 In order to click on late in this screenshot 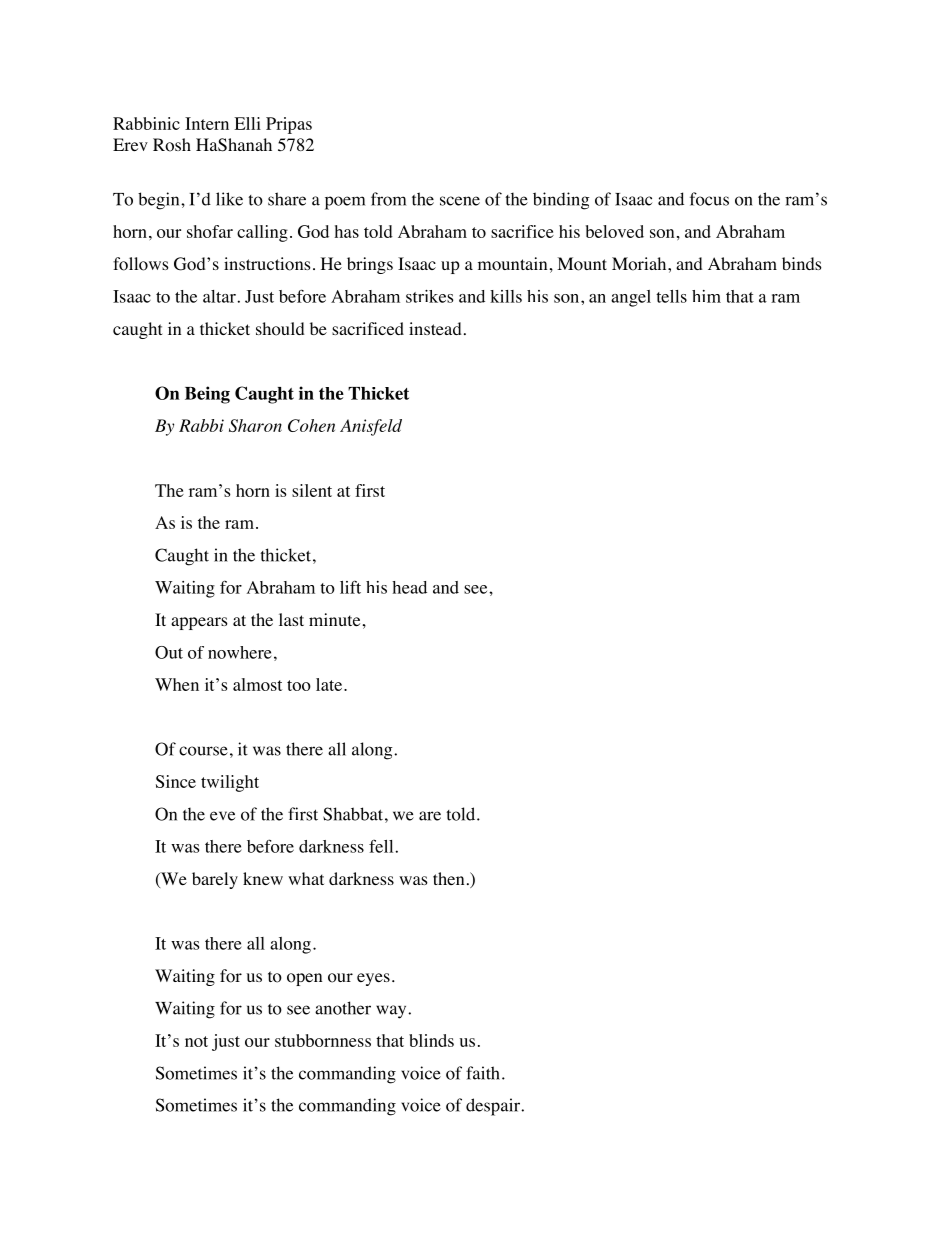, I will do `click(330, 684)`.
